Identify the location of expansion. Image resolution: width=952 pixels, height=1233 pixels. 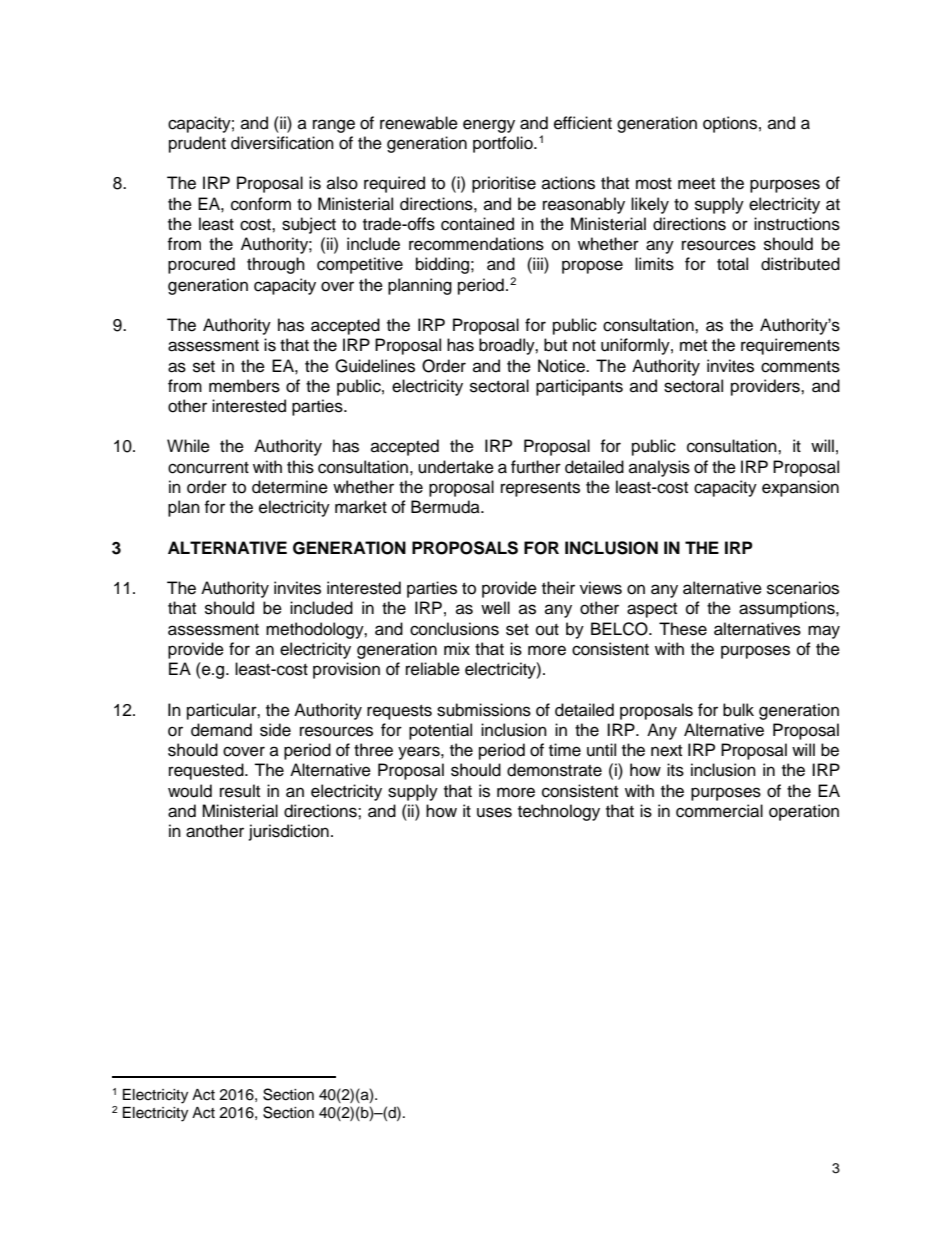
(800, 488).
